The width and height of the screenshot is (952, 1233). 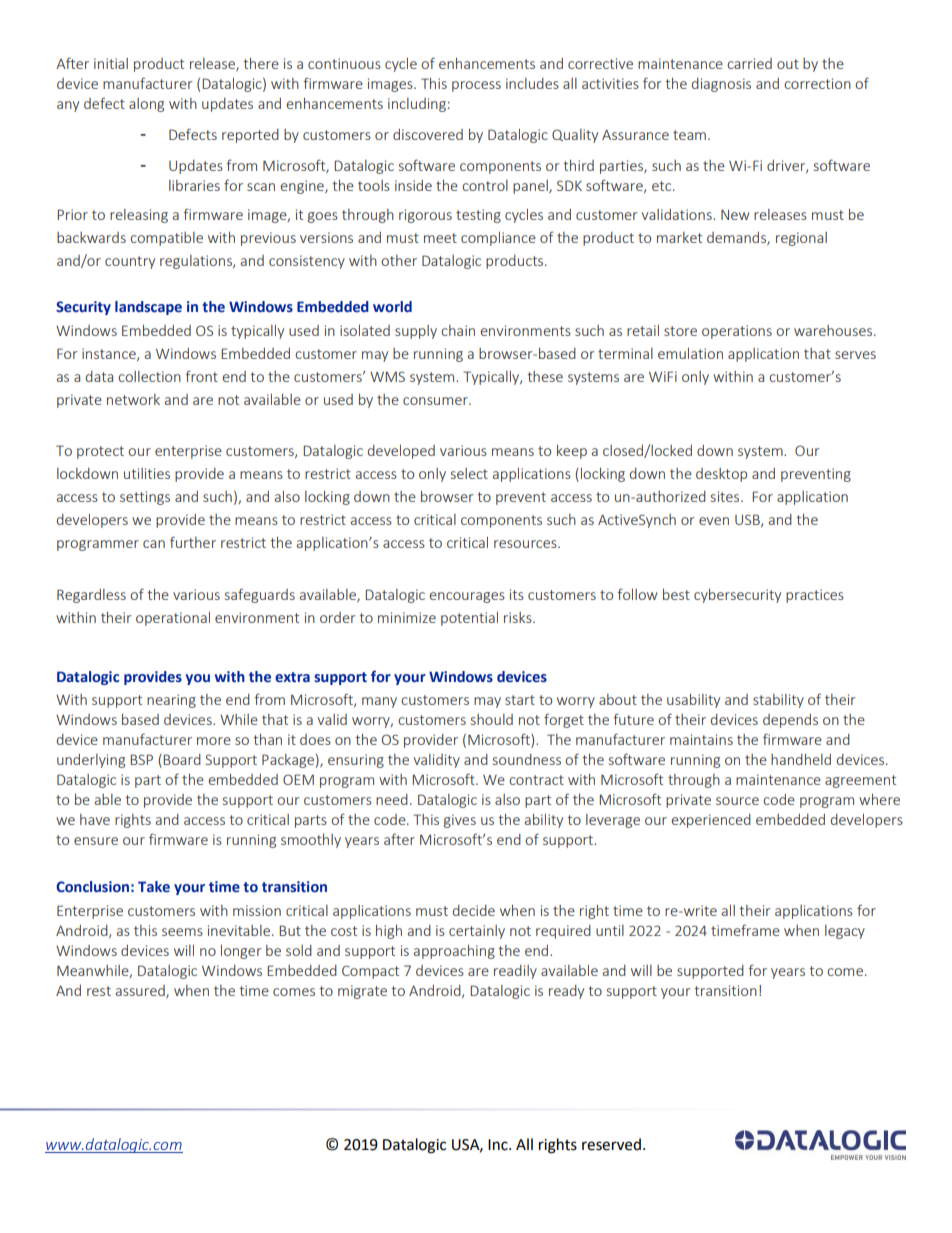 What do you see at coordinates (147, 473) in the screenshot?
I see `utilities` at bounding box center [147, 473].
